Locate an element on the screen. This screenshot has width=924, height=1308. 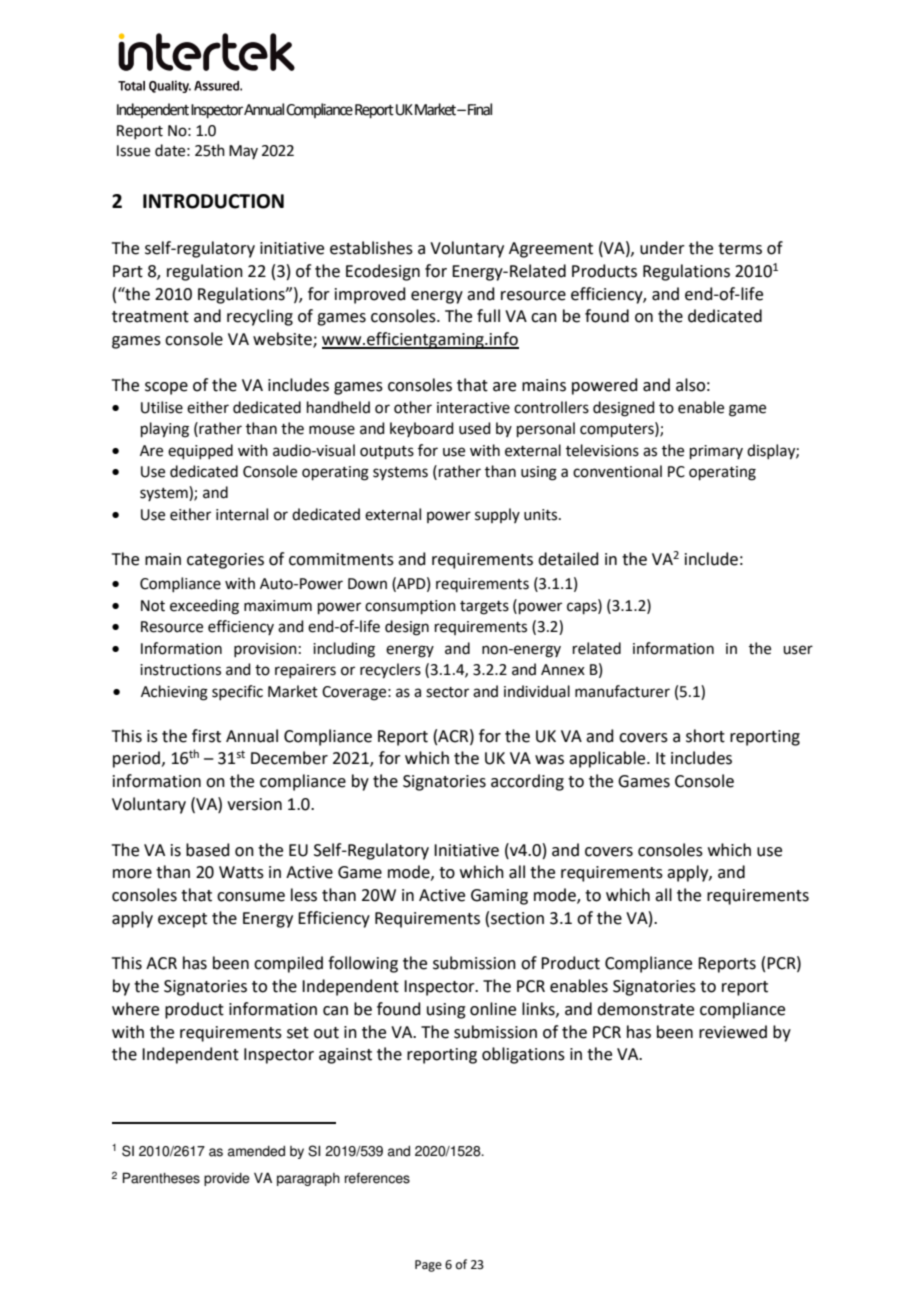
provide is located at coordinates (227, 1179).
